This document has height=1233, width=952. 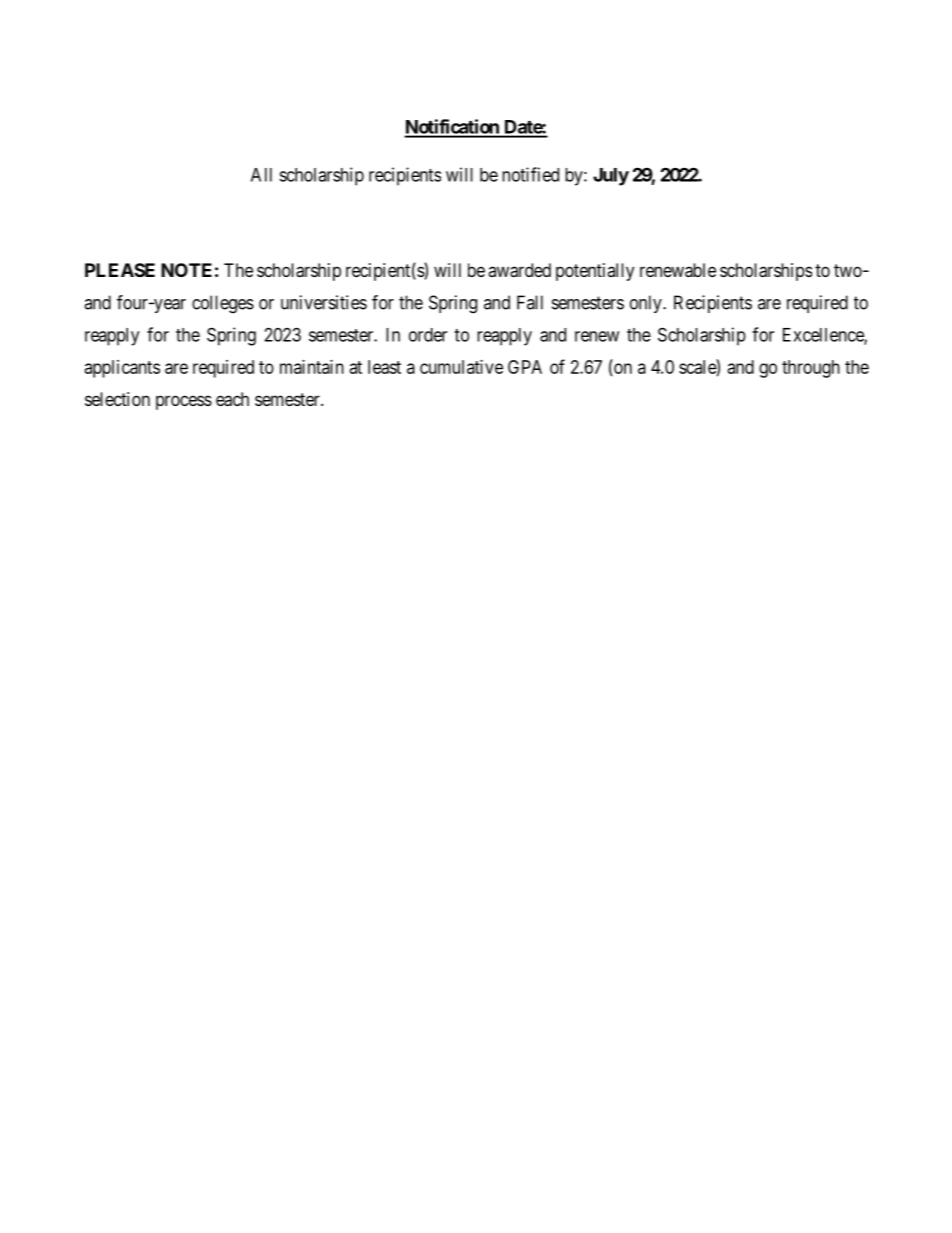 I want to click on July, so click(x=611, y=177).
